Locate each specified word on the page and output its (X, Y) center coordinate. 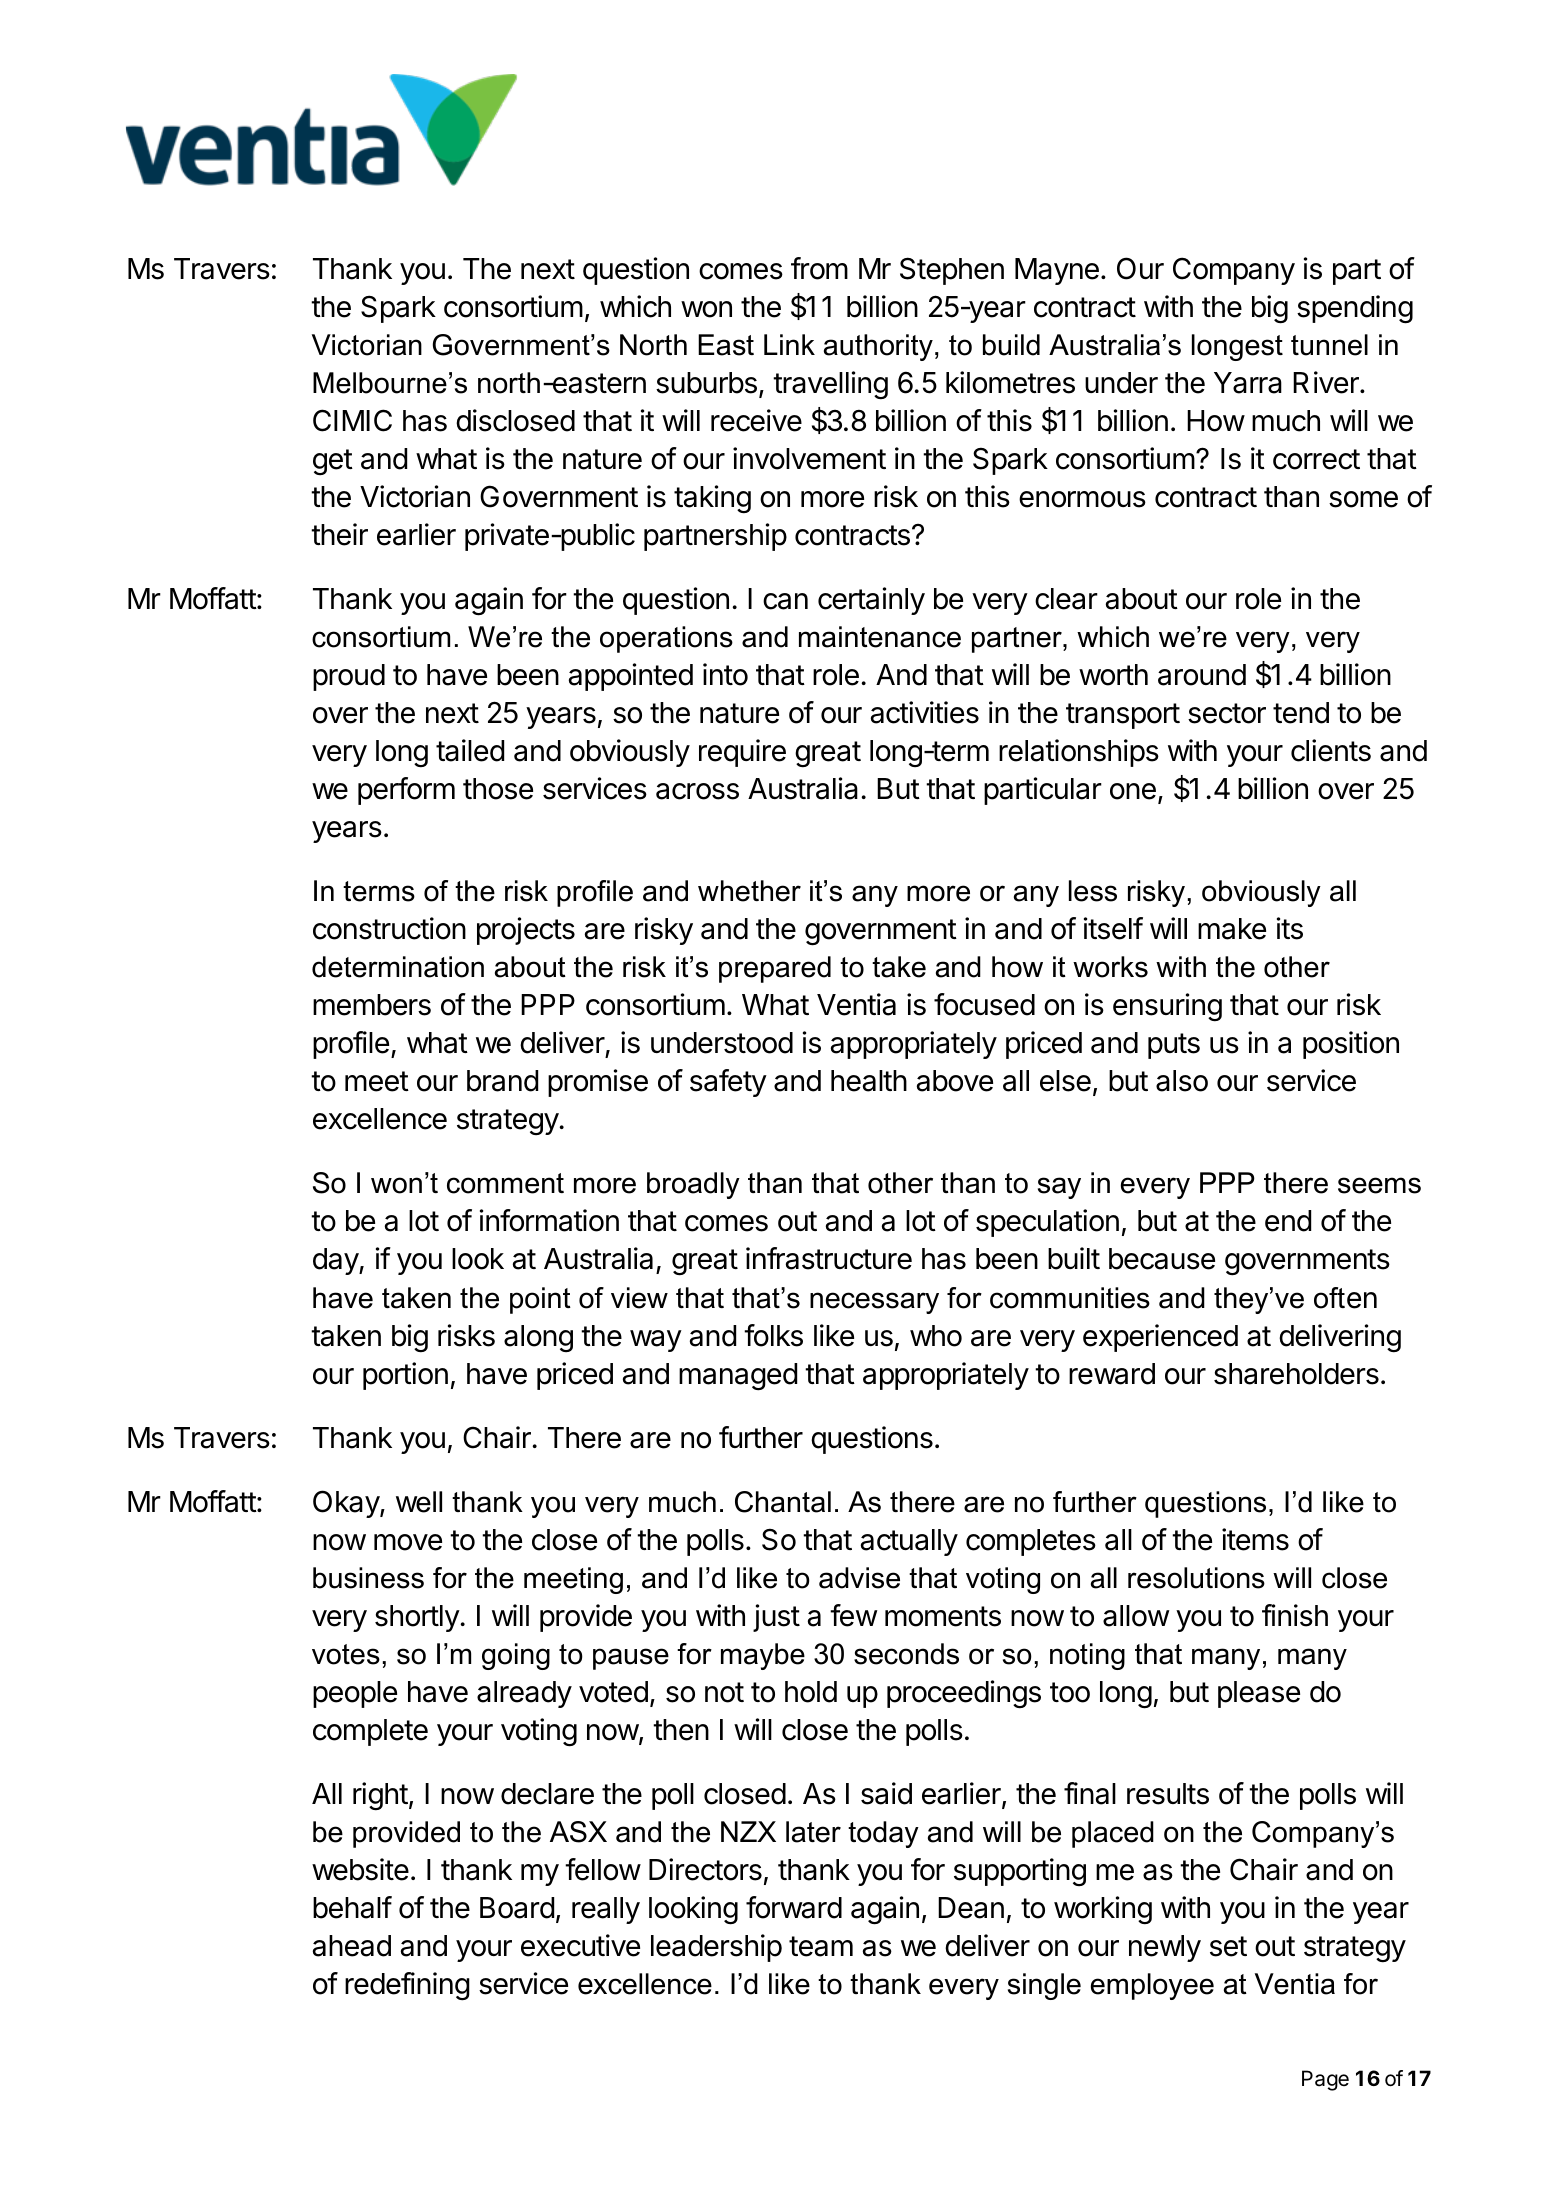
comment (505, 1183)
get (333, 462)
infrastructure (829, 1258)
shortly (418, 1618)
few (854, 1615)
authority (878, 347)
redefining (407, 1986)
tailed (470, 750)
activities (925, 712)
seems (1379, 1185)
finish (1295, 1615)
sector (1227, 713)
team (821, 1946)
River (1327, 382)
